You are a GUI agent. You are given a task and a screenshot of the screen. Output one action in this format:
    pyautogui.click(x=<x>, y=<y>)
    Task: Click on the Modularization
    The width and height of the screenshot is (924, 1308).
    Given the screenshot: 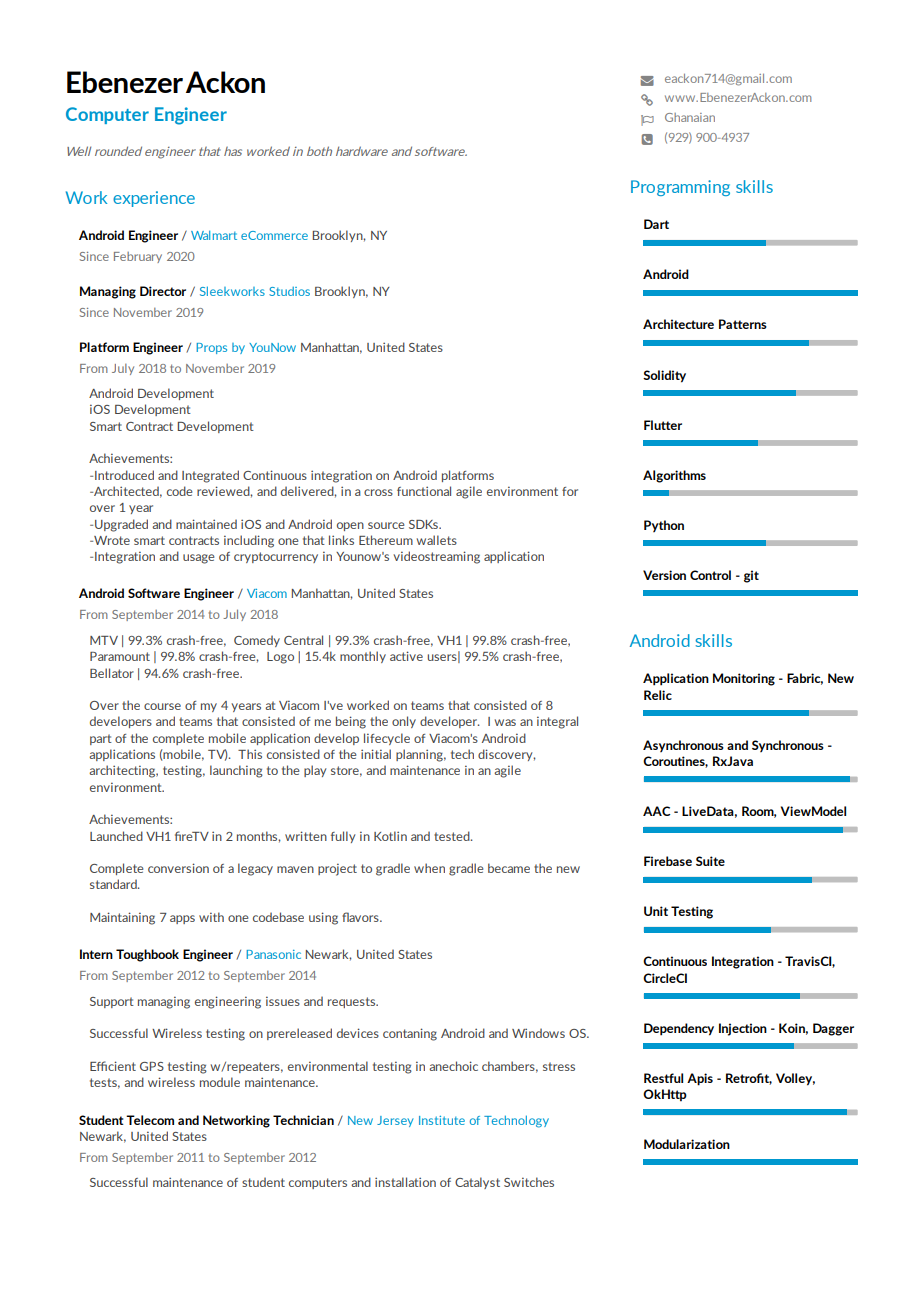 What is the action you would take?
    pyautogui.click(x=687, y=1144)
